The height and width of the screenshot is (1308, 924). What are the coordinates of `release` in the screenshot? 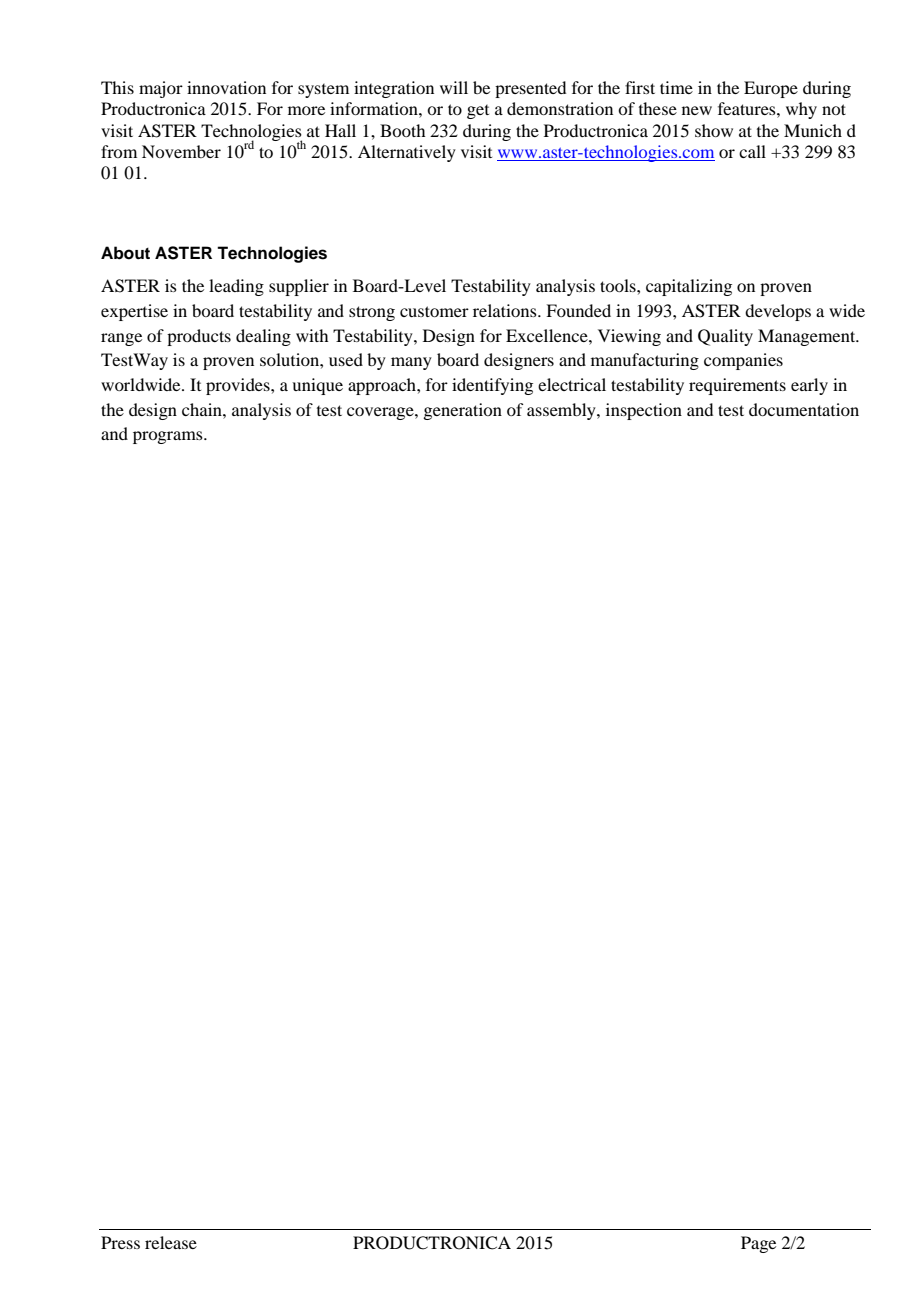 It's located at (171, 1242).
